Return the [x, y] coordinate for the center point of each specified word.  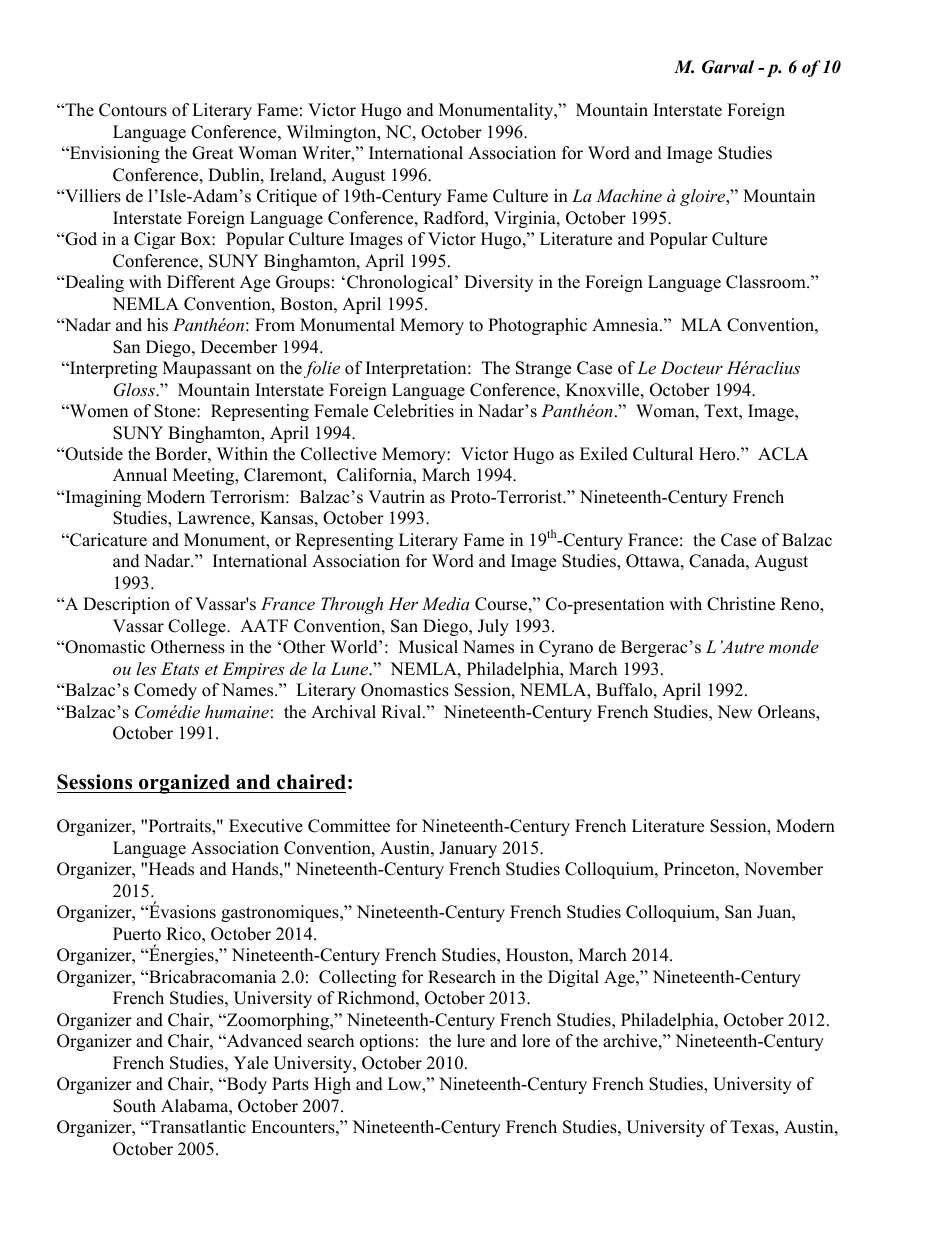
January [468, 849]
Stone [176, 411]
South [134, 1106]
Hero [718, 454]
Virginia [526, 219]
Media [446, 603]
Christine [741, 604]
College [198, 627]
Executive [266, 826]
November [783, 869]
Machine [629, 195]
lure [471, 1041]
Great [213, 153]
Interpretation [417, 369]
